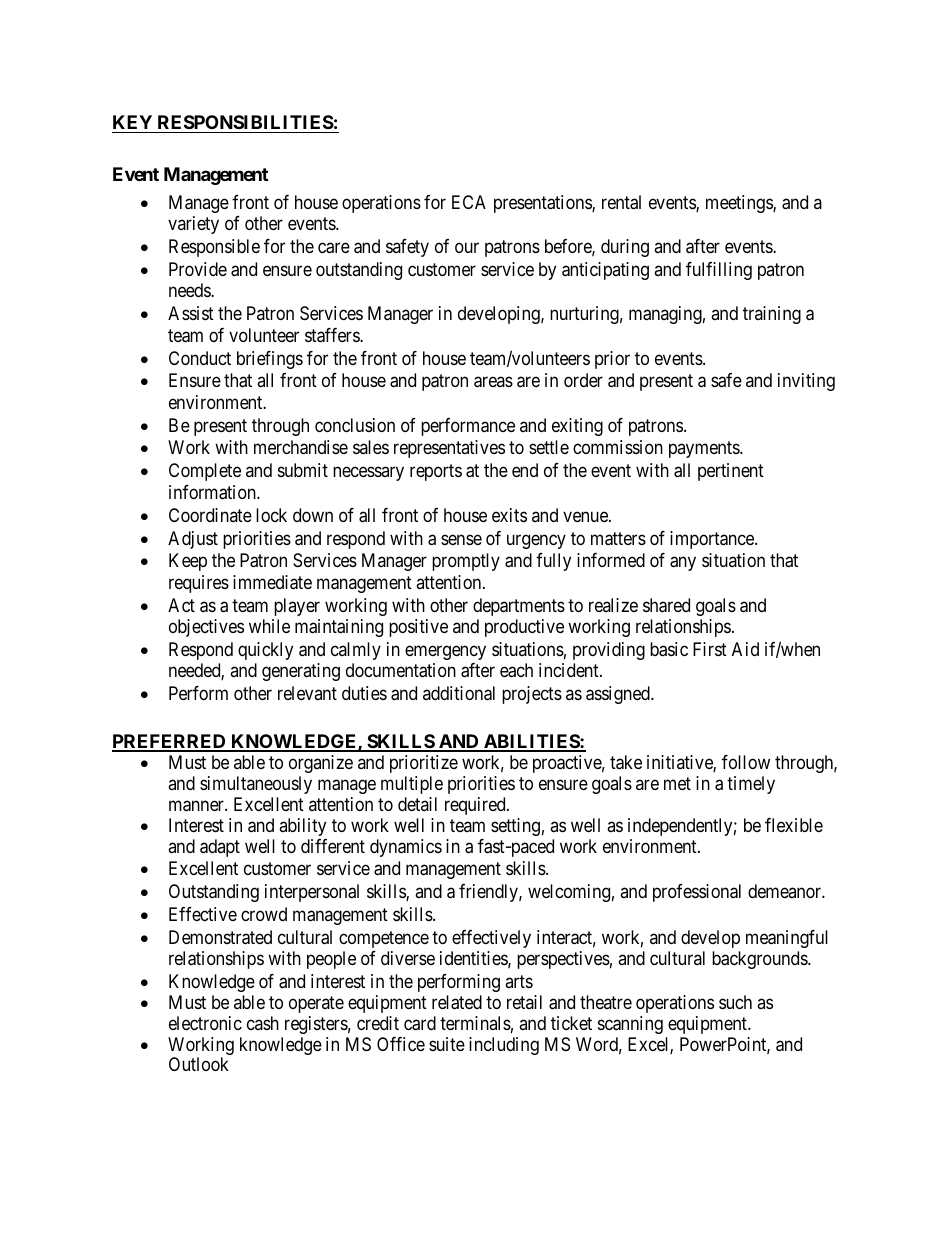  I want to click on such, so click(735, 1002).
